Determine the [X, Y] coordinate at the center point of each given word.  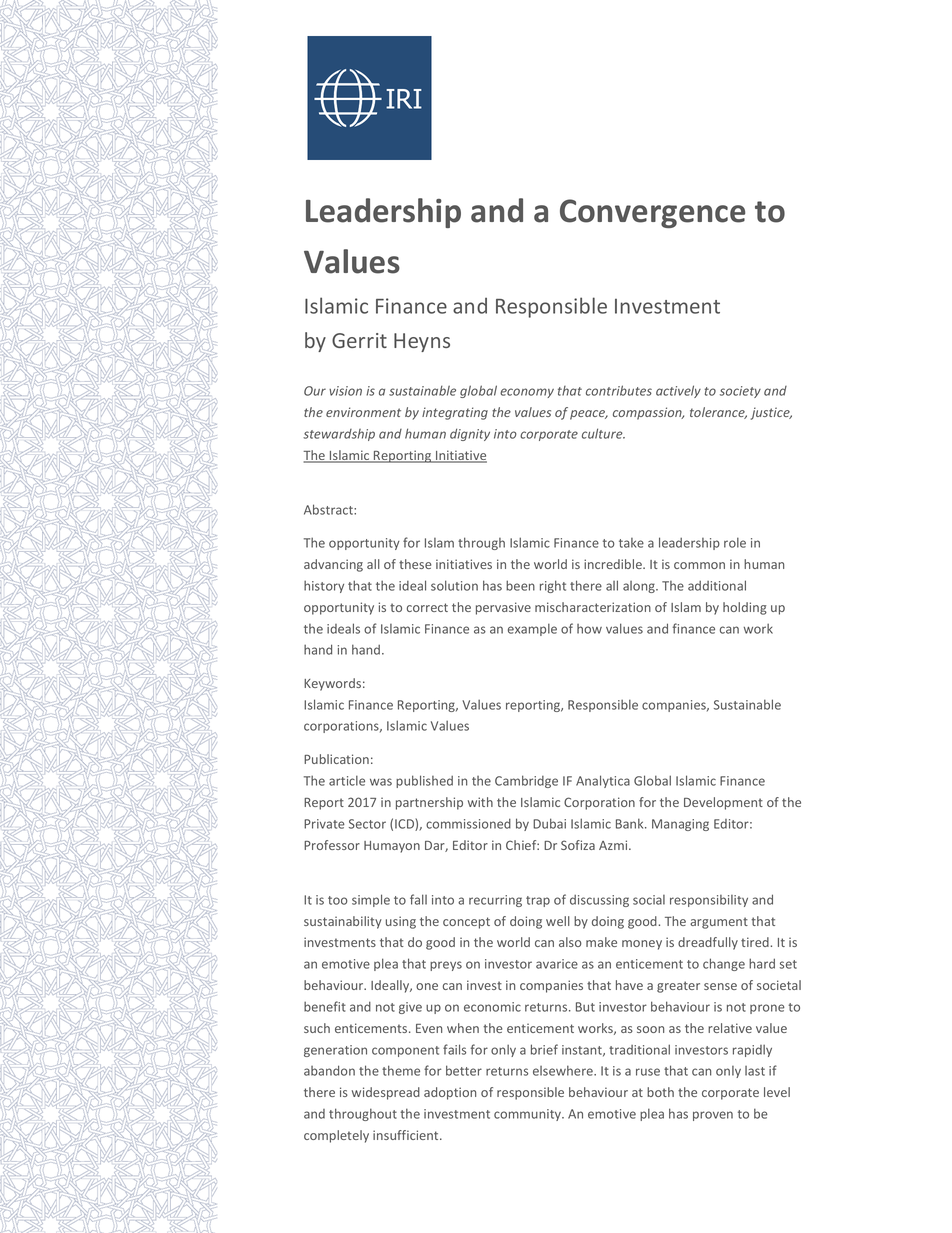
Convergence [652, 213]
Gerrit [359, 340]
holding [745, 608]
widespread [386, 1093]
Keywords [332, 684]
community [528, 1115]
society [740, 392]
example [532, 629]
